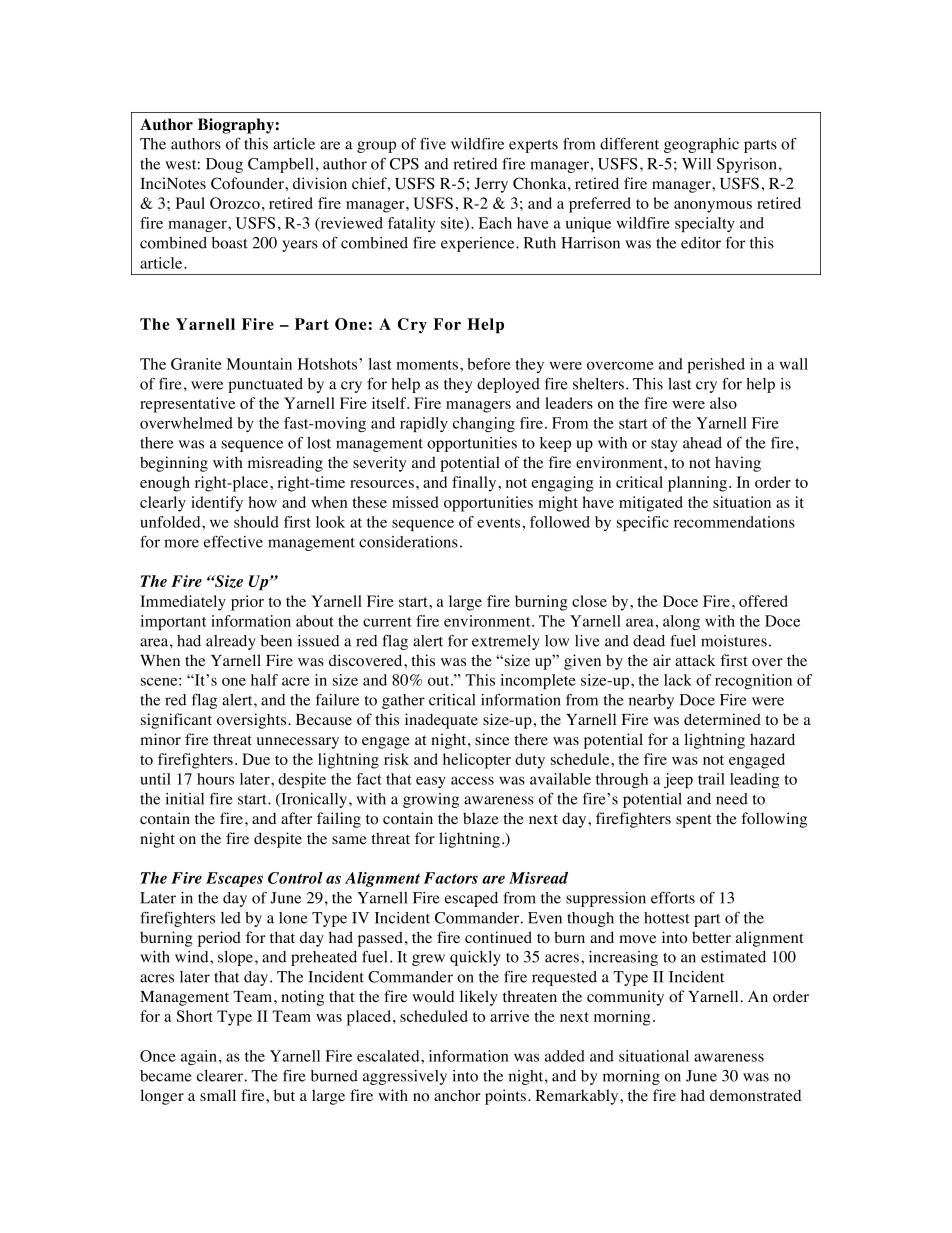 This screenshot has height=1233, width=952. I want to click on prior, so click(247, 603).
